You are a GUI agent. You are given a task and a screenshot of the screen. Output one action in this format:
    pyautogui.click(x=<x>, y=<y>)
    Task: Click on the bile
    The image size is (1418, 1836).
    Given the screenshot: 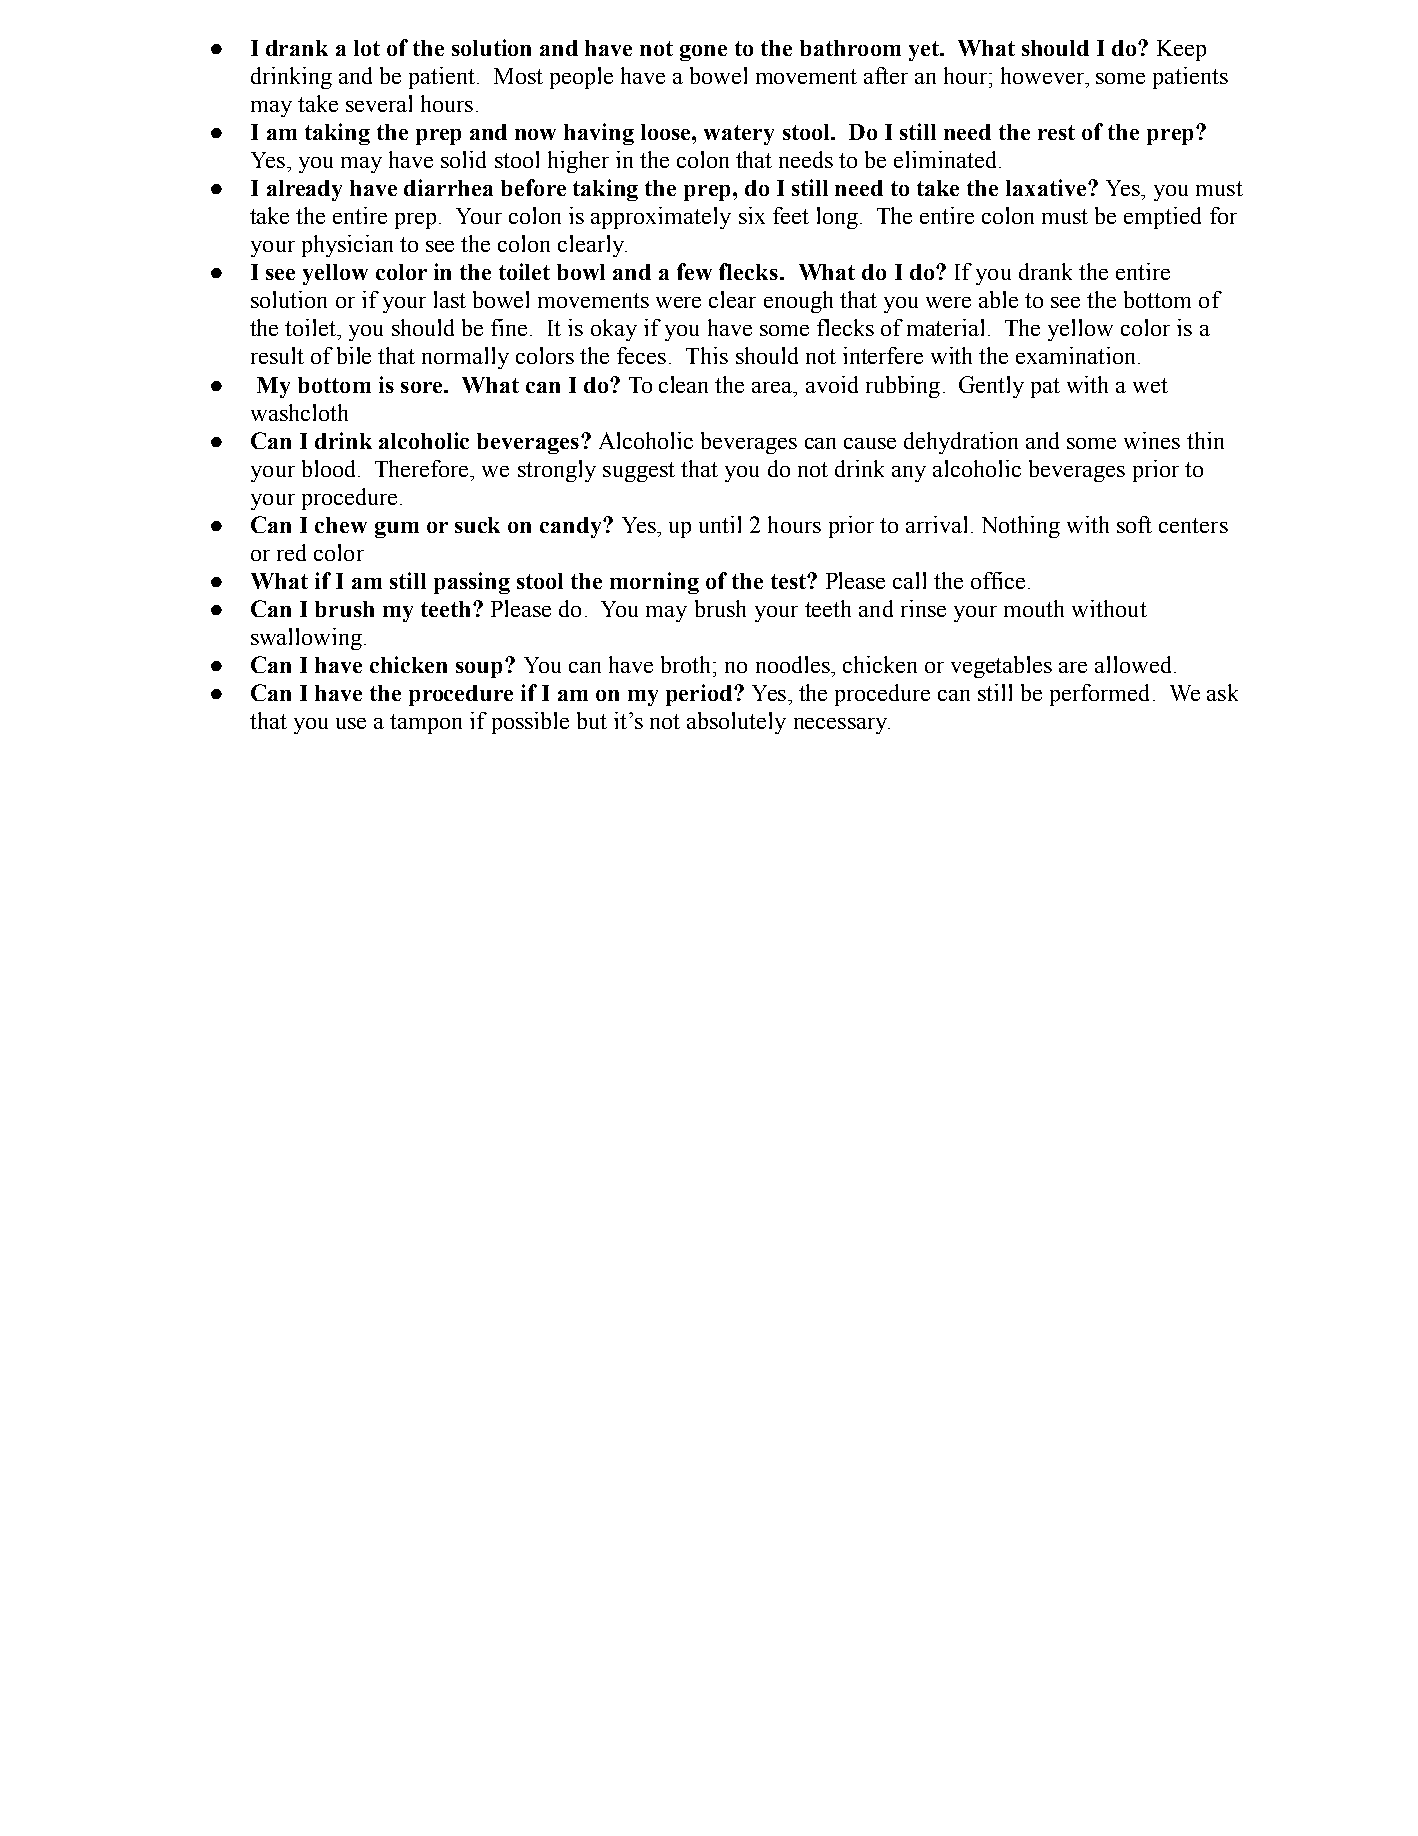 What is the action you would take?
    pyautogui.click(x=354, y=355)
